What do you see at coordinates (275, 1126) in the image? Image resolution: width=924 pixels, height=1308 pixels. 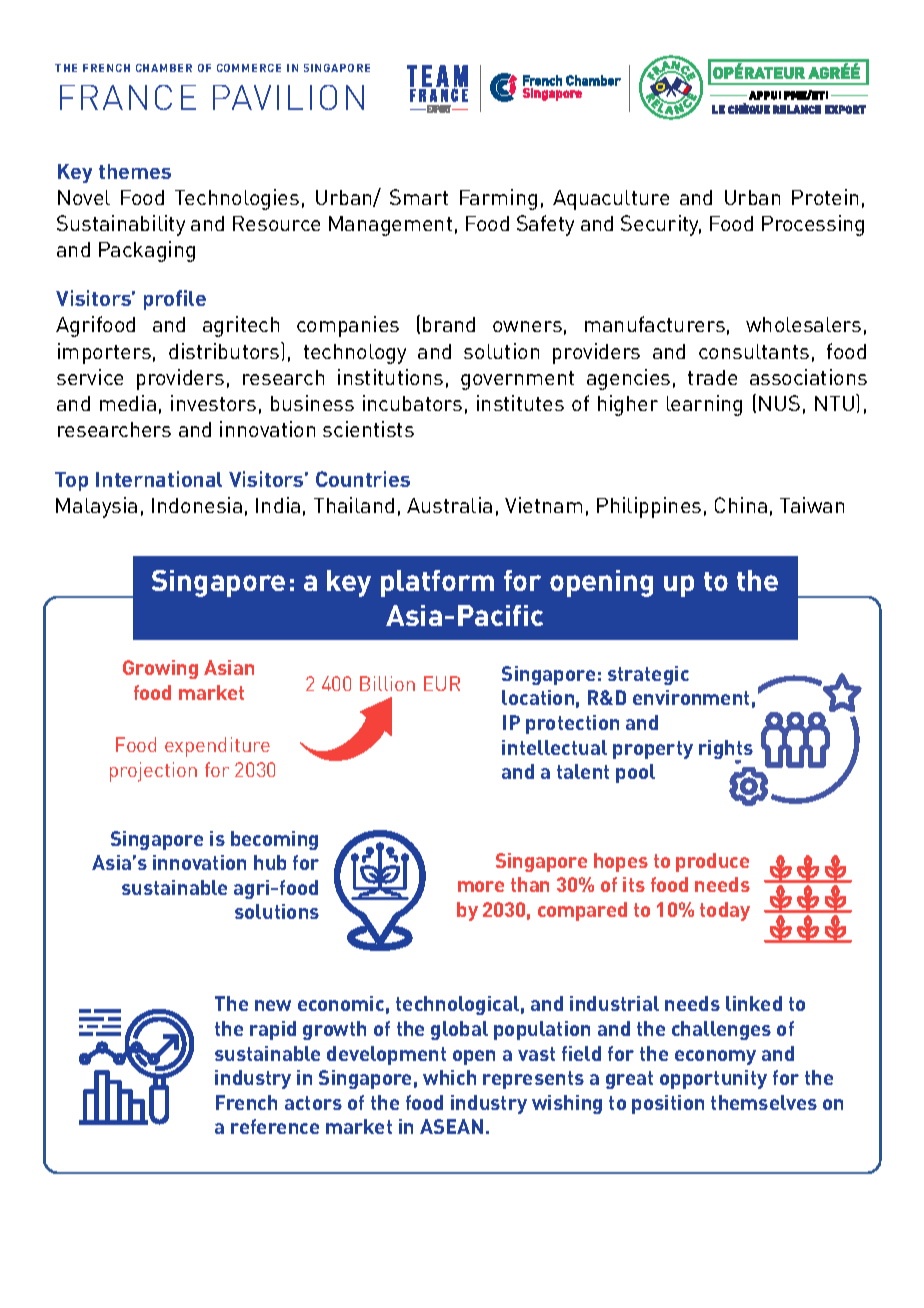 I see `reference` at bounding box center [275, 1126].
